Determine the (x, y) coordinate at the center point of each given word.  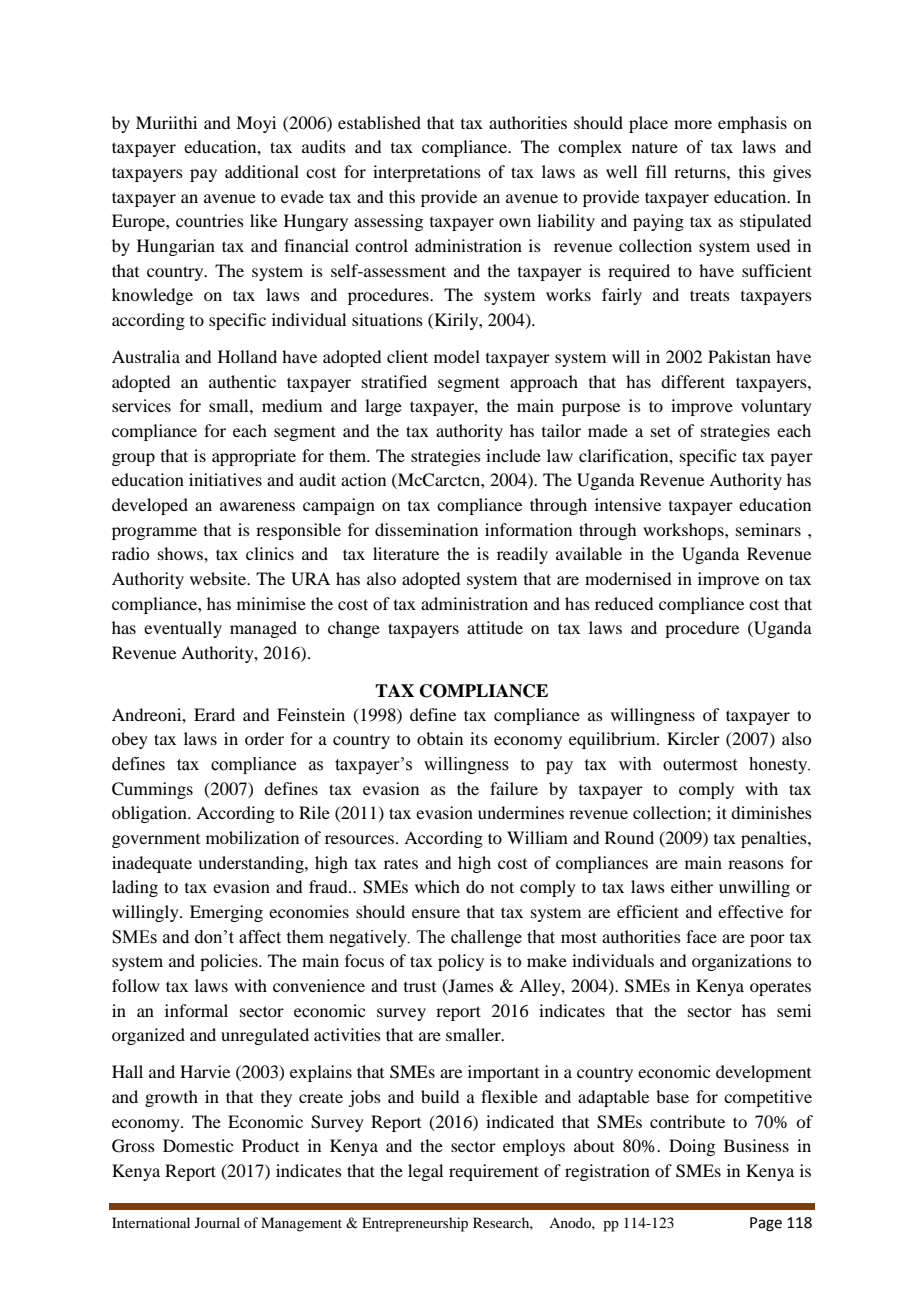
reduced (624, 603)
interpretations (427, 173)
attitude (495, 627)
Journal (217, 1222)
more (693, 124)
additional (262, 171)
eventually (183, 629)
